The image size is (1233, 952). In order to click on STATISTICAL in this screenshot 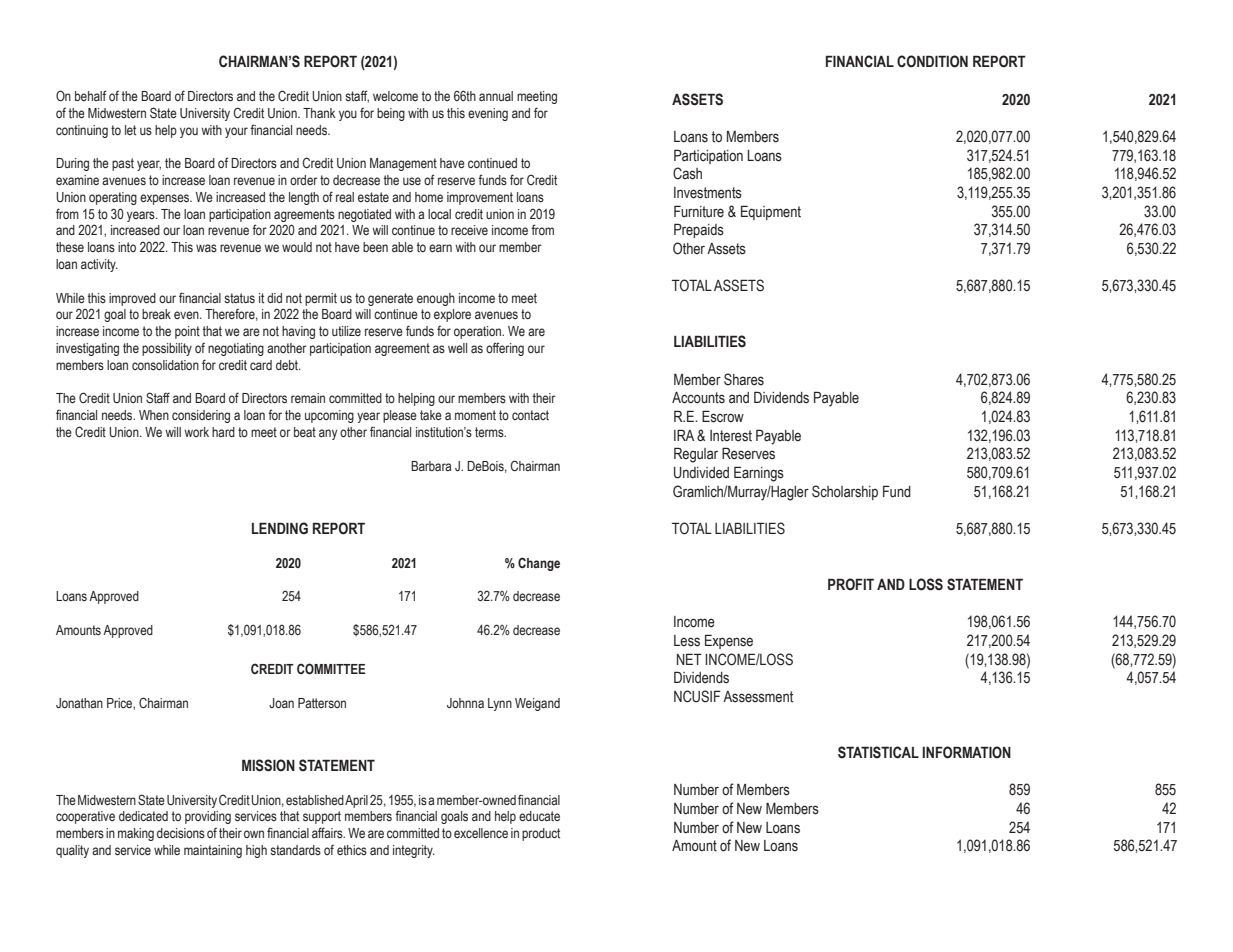, I will do `click(878, 752)`.
